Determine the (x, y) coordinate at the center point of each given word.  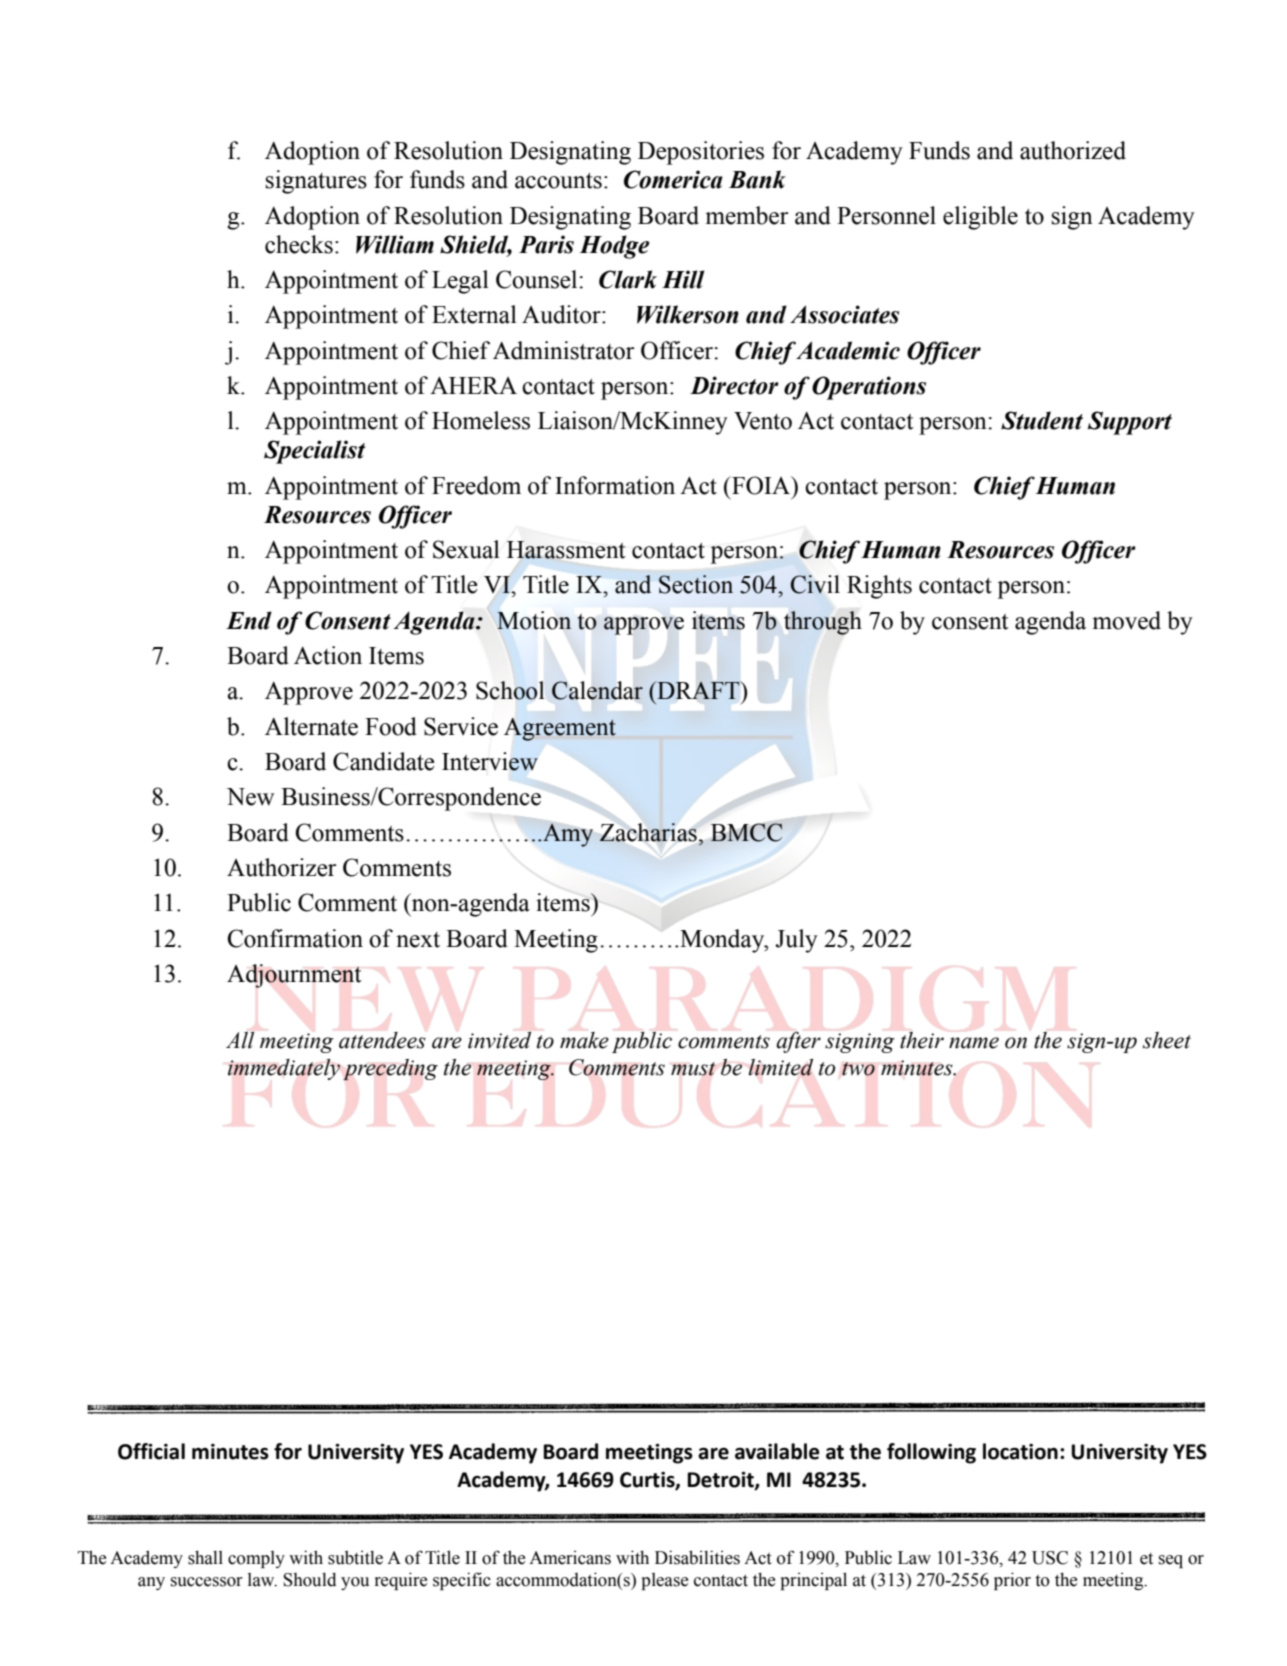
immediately (284, 1069)
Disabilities (697, 1557)
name (974, 1043)
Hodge (614, 247)
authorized (1073, 150)
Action (328, 655)
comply (256, 1559)
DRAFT (698, 690)
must (693, 1069)
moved (1126, 620)
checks (299, 244)
